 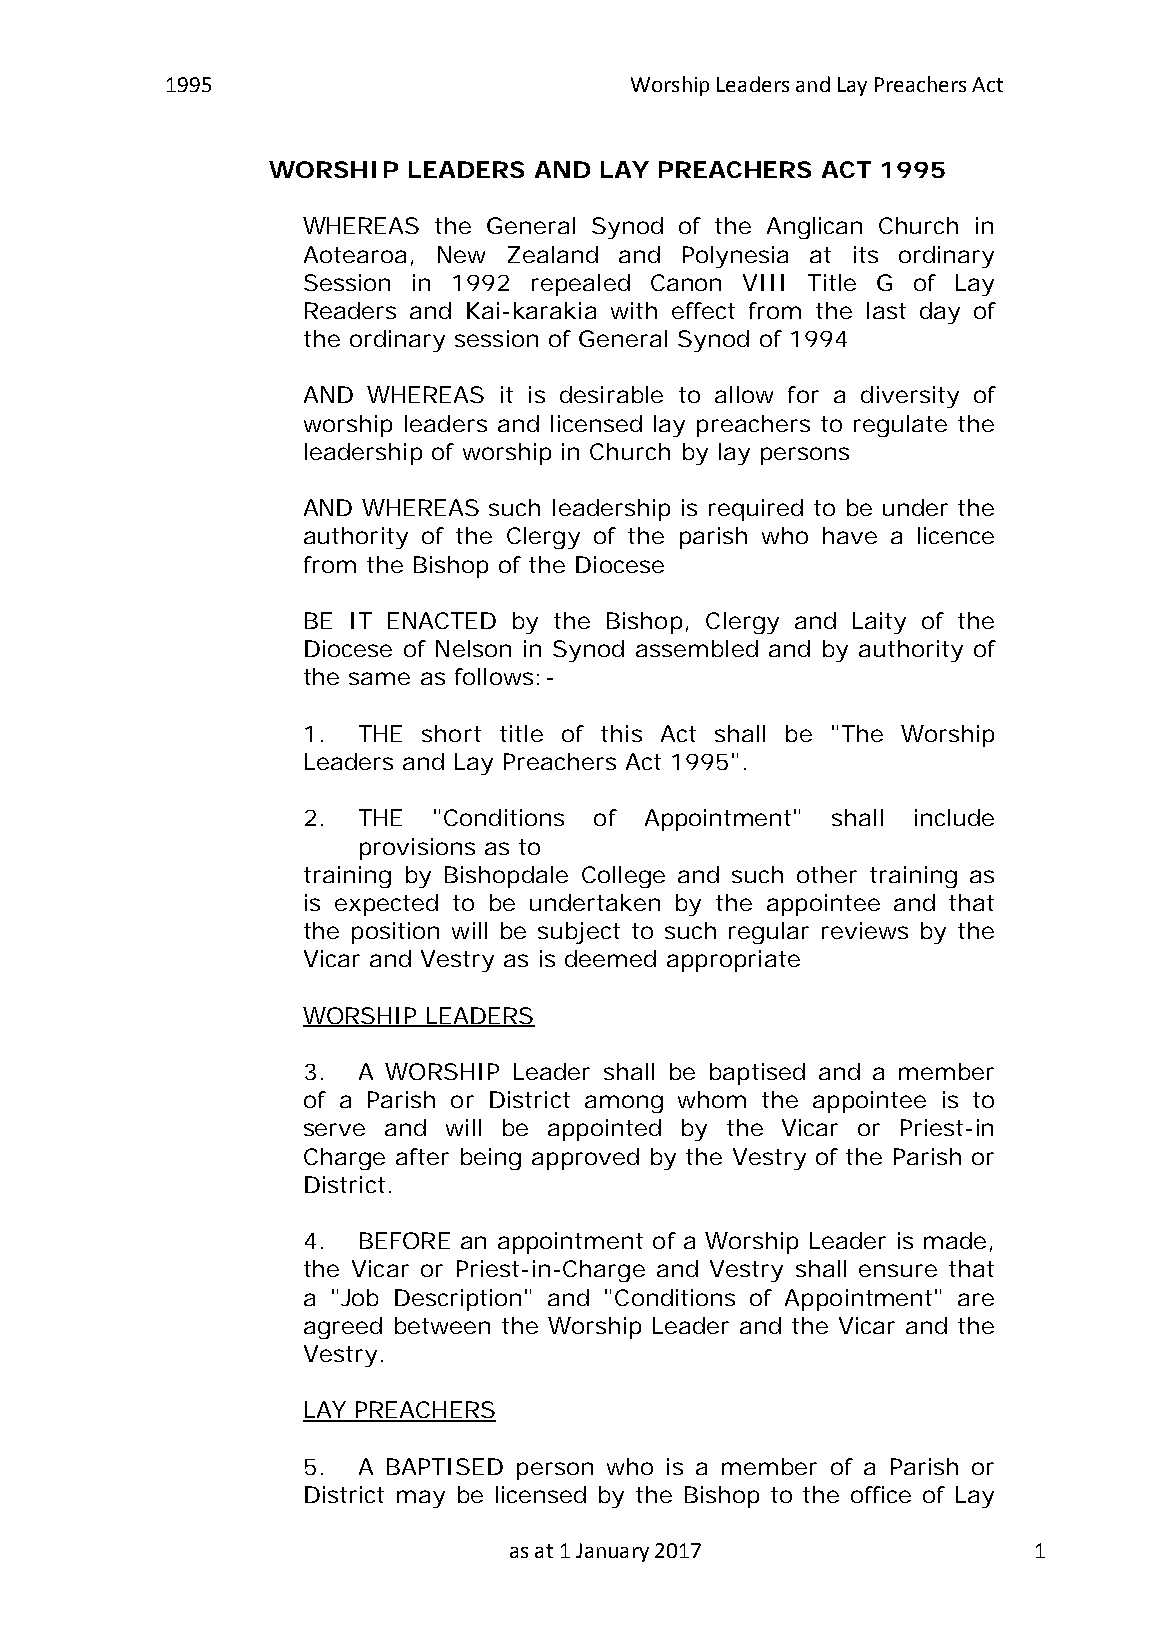 I want to click on Canon, so click(x=686, y=282).
